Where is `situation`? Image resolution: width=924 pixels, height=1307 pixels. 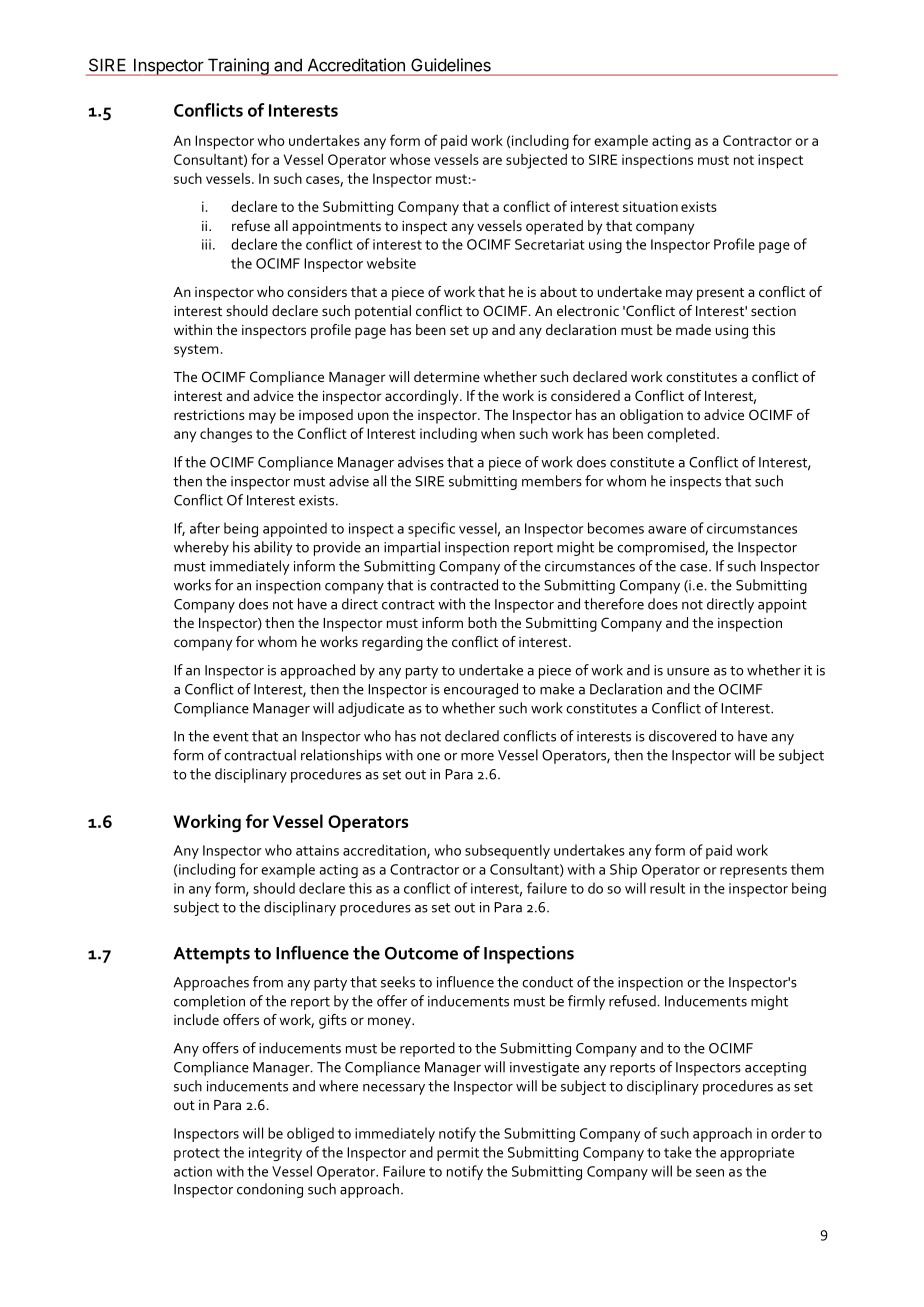 situation is located at coordinates (650, 206).
